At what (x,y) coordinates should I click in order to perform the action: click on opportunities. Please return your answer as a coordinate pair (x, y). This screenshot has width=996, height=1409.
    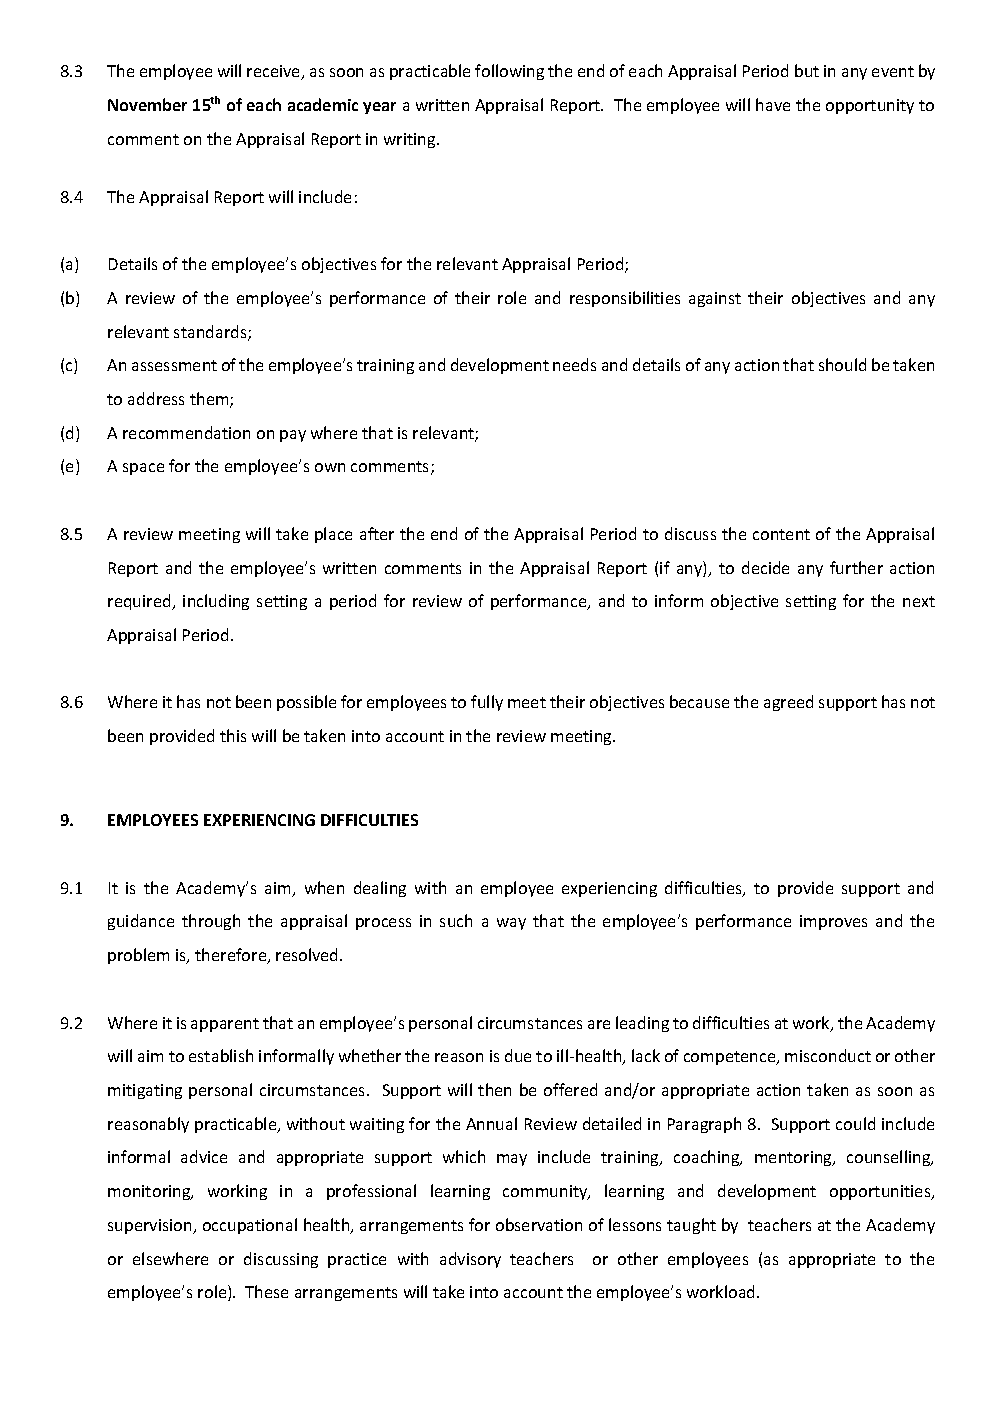
    Looking at the image, I should click on (881, 1192).
